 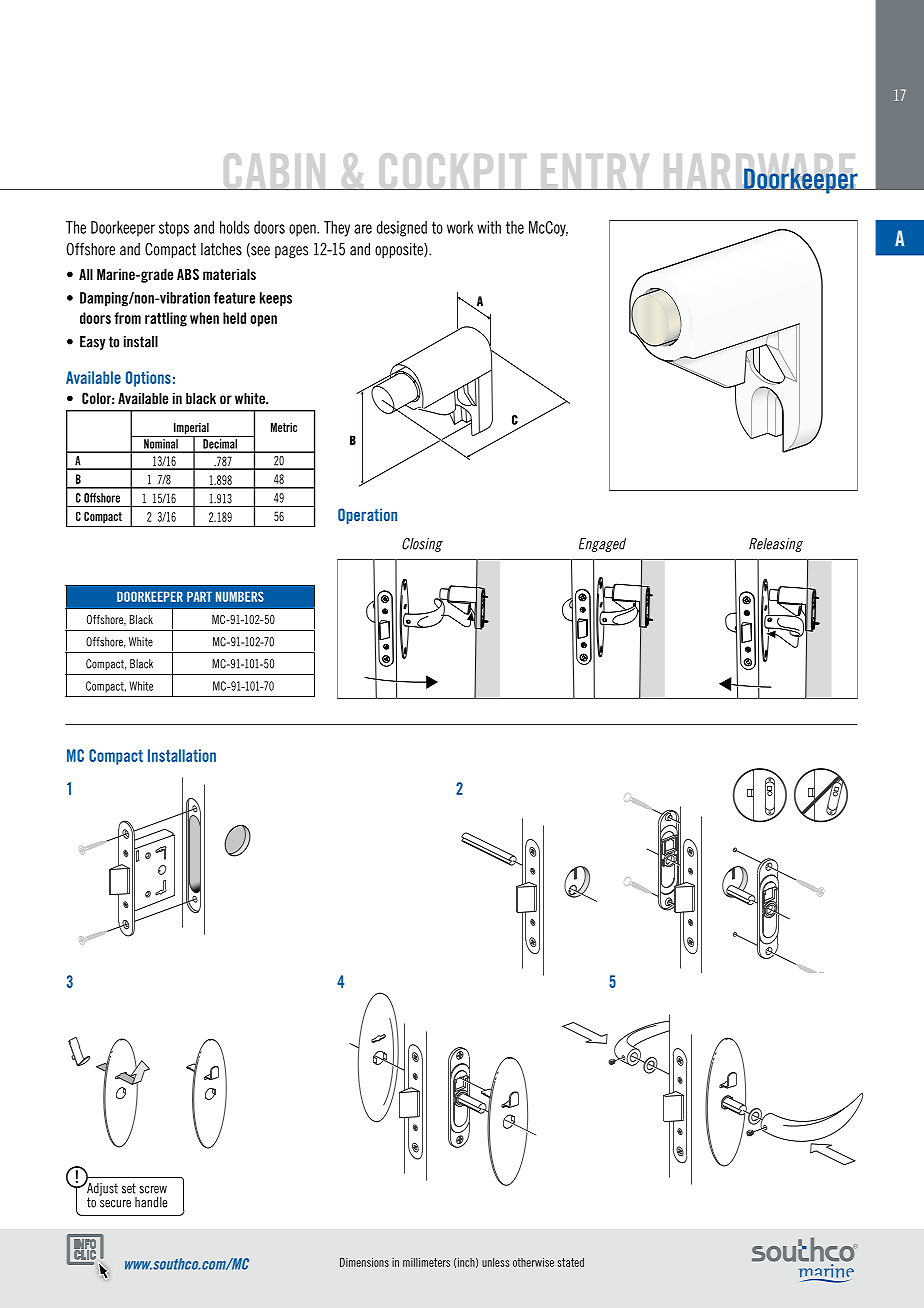 What do you see at coordinates (489, 227) in the document?
I see `with` at bounding box center [489, 227].
